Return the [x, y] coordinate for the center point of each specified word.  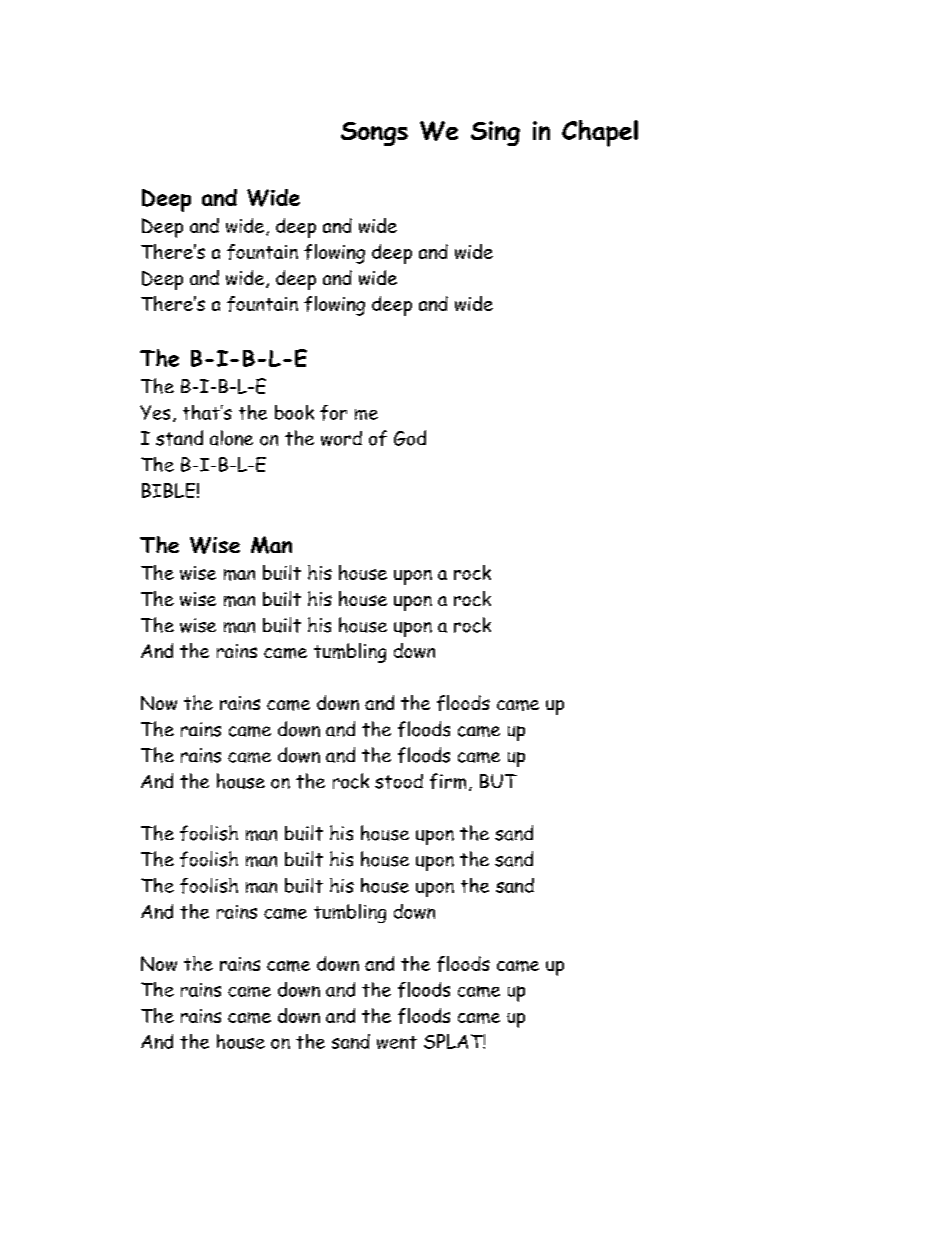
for [333, 413]
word [341, 438]
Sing [495, 133]
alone [231, 438]
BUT [498, 781]
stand [179, 438]
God [410, 438]
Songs [374, 134]
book [294, 412]
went [397, 1042]
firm [448, 781]
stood [399, 781]
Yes [155, 412]
